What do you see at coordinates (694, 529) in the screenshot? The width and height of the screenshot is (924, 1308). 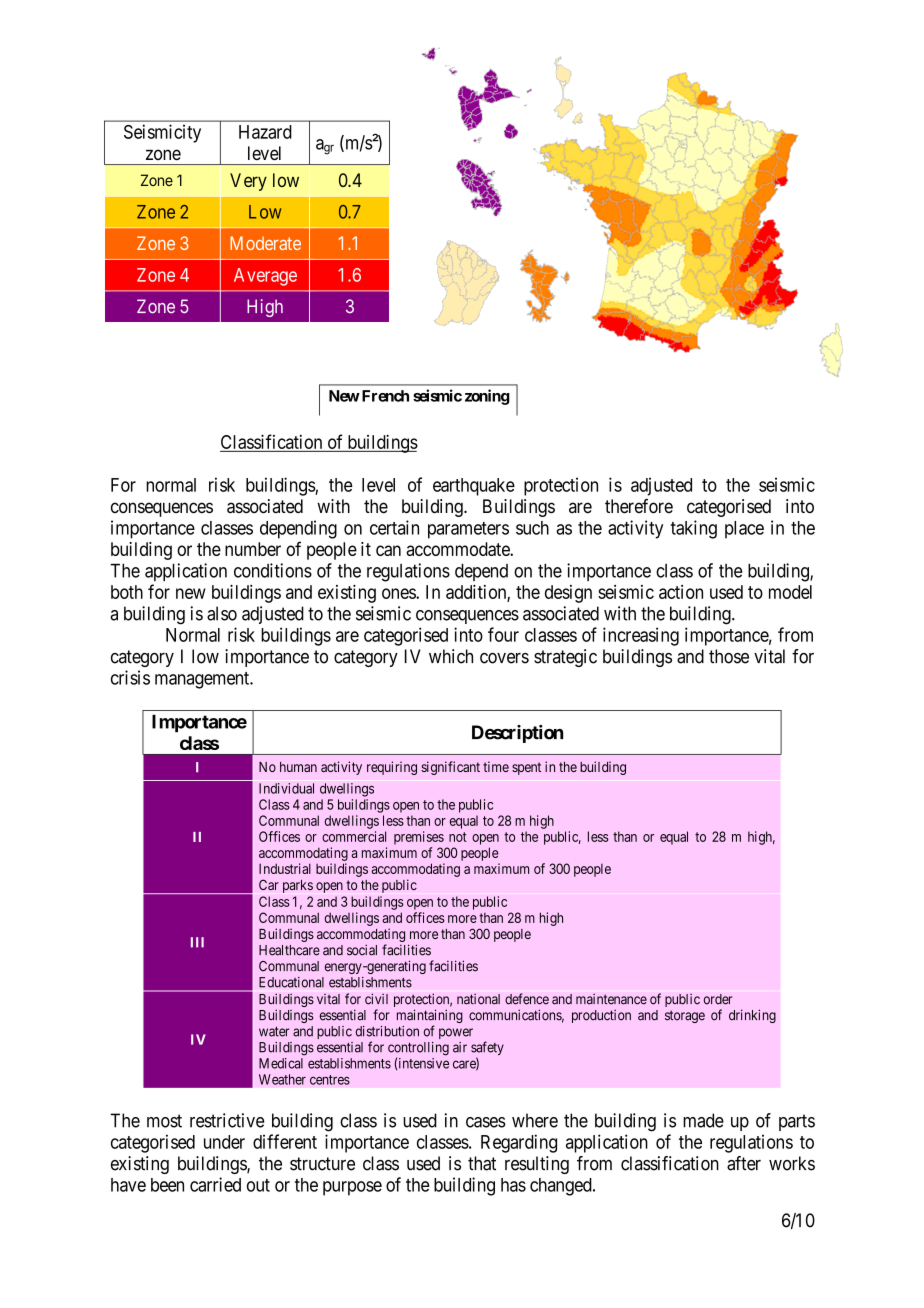 I see `taking` at bounding box center [694, 529].
